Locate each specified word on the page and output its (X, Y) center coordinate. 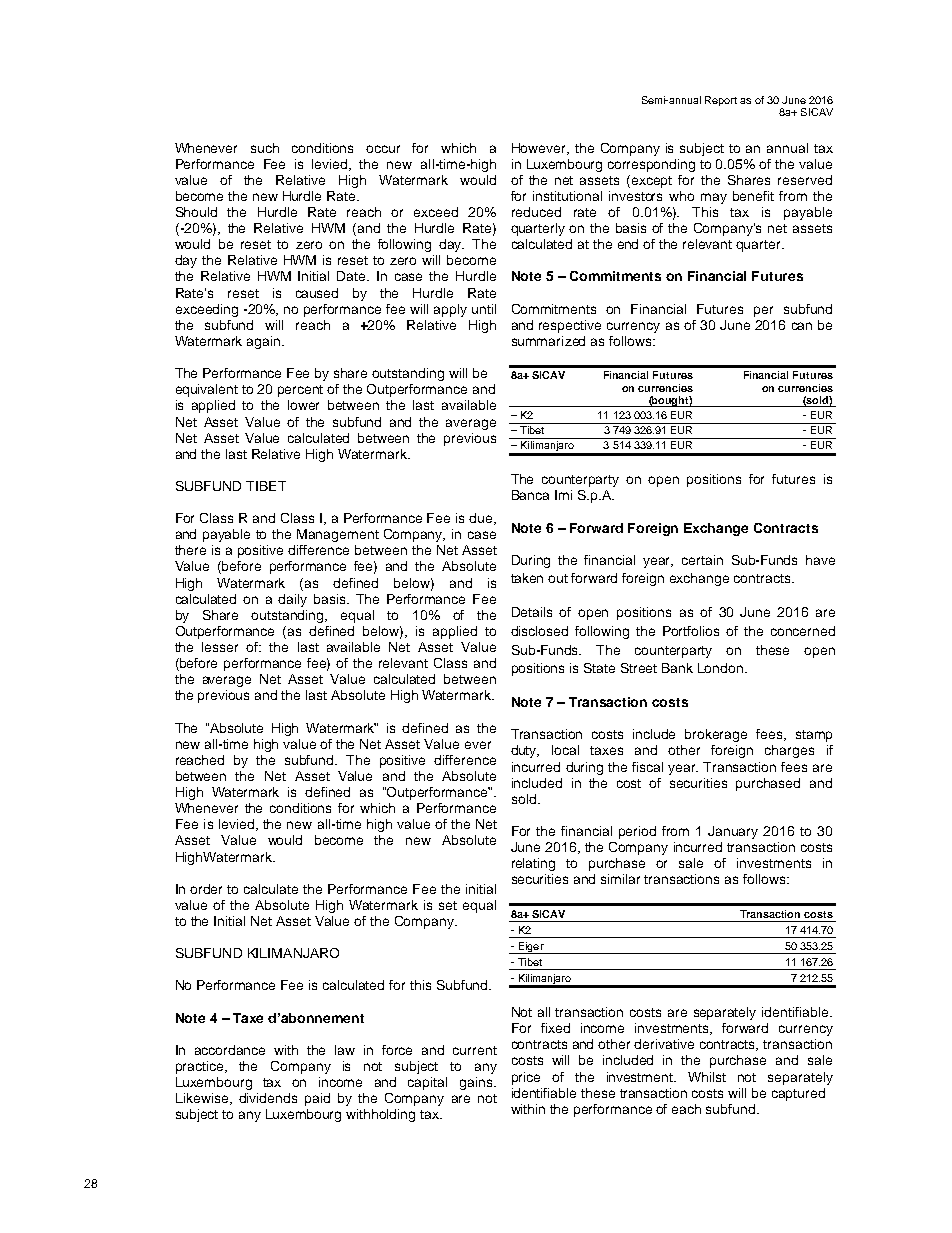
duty (525, 751)
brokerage (716, 735)
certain (702, 560)
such (265, 148)
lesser (220, 647)
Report (721, 101)
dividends (268, 1098)
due (482, 519)
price (526, 1078)
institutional (567, 196)
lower (303, 405)
